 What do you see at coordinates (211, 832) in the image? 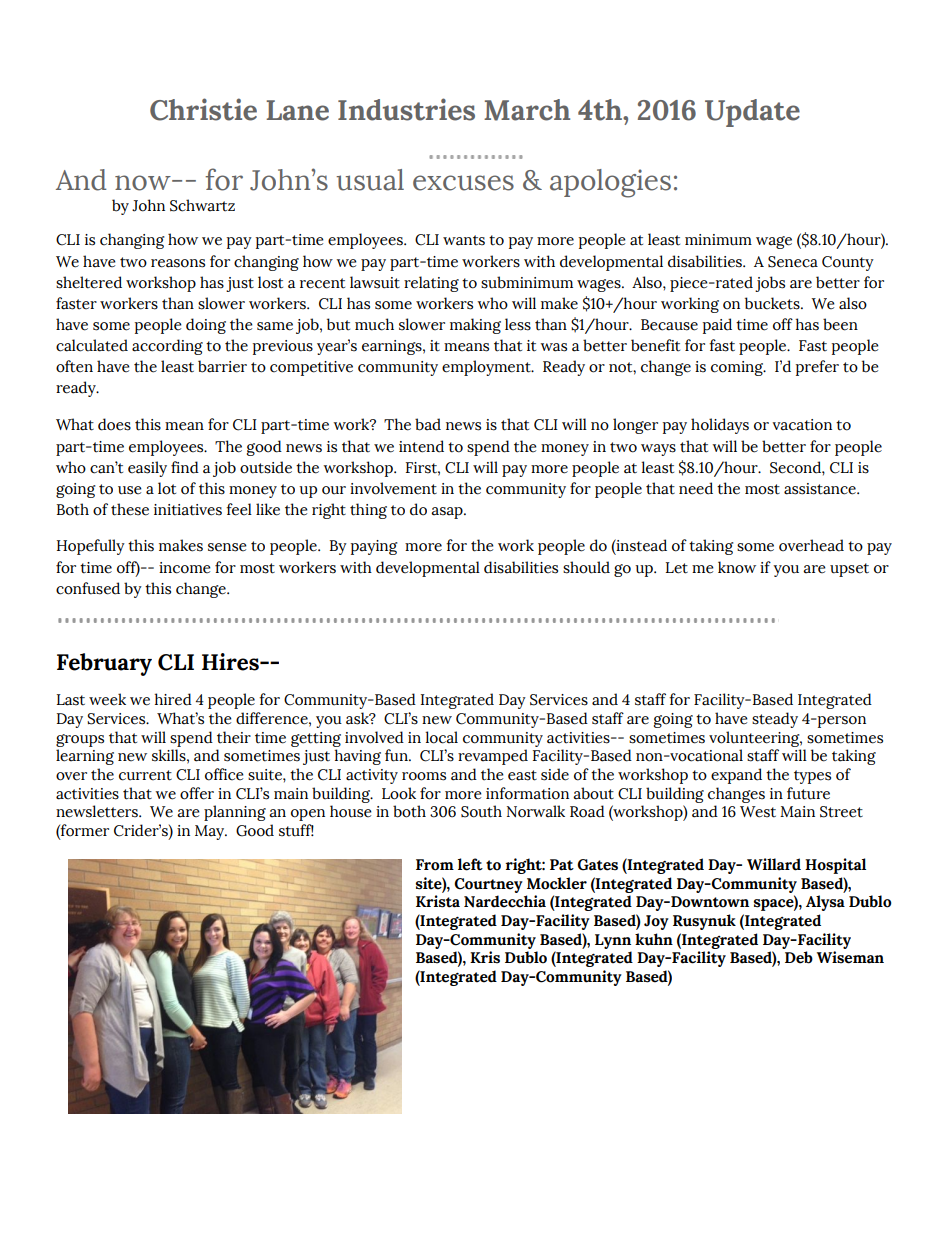
I see `May` at bounding box center [211, 832].
